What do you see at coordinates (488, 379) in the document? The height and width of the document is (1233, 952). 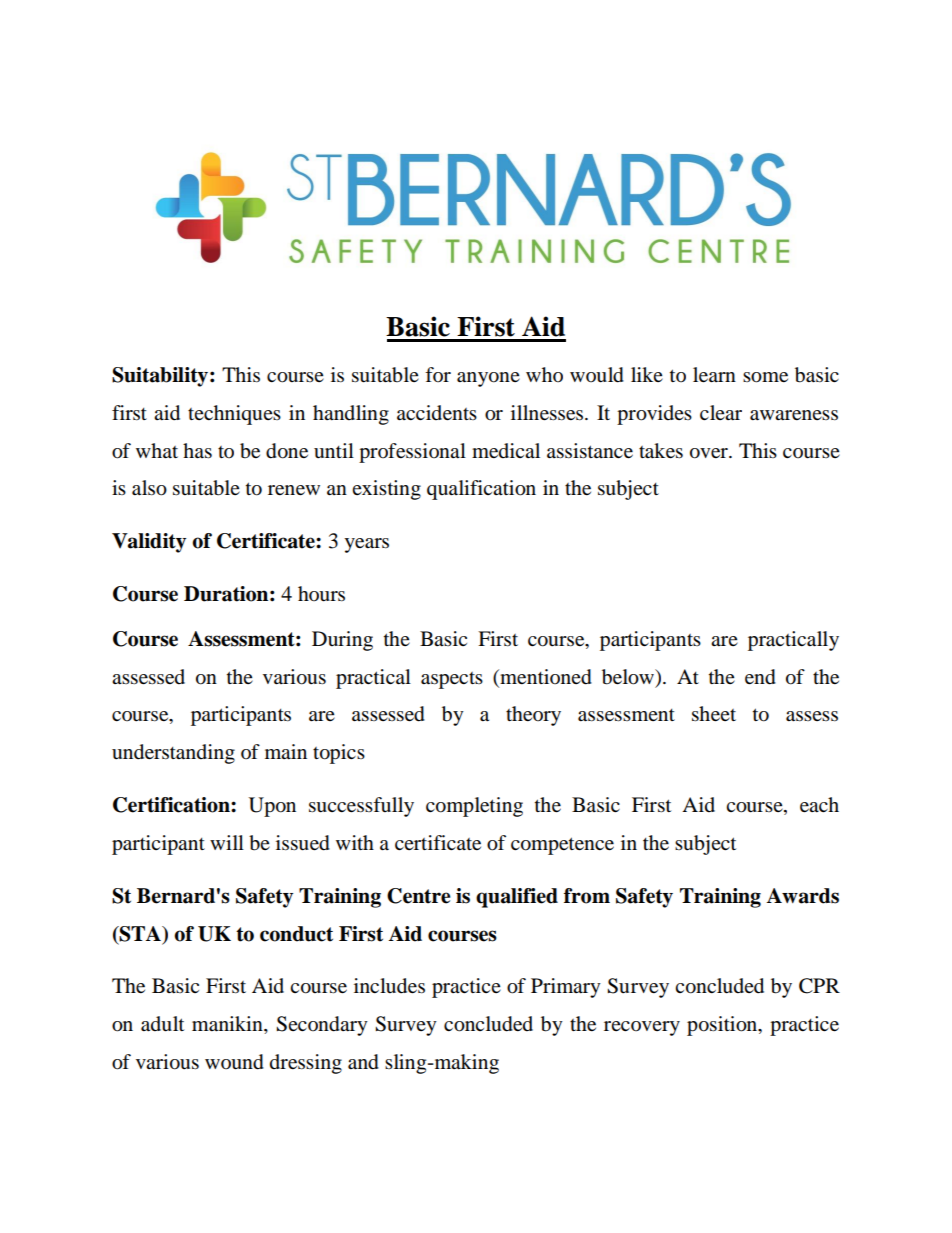 I see `anyone` at bounding box center [488, 379].
